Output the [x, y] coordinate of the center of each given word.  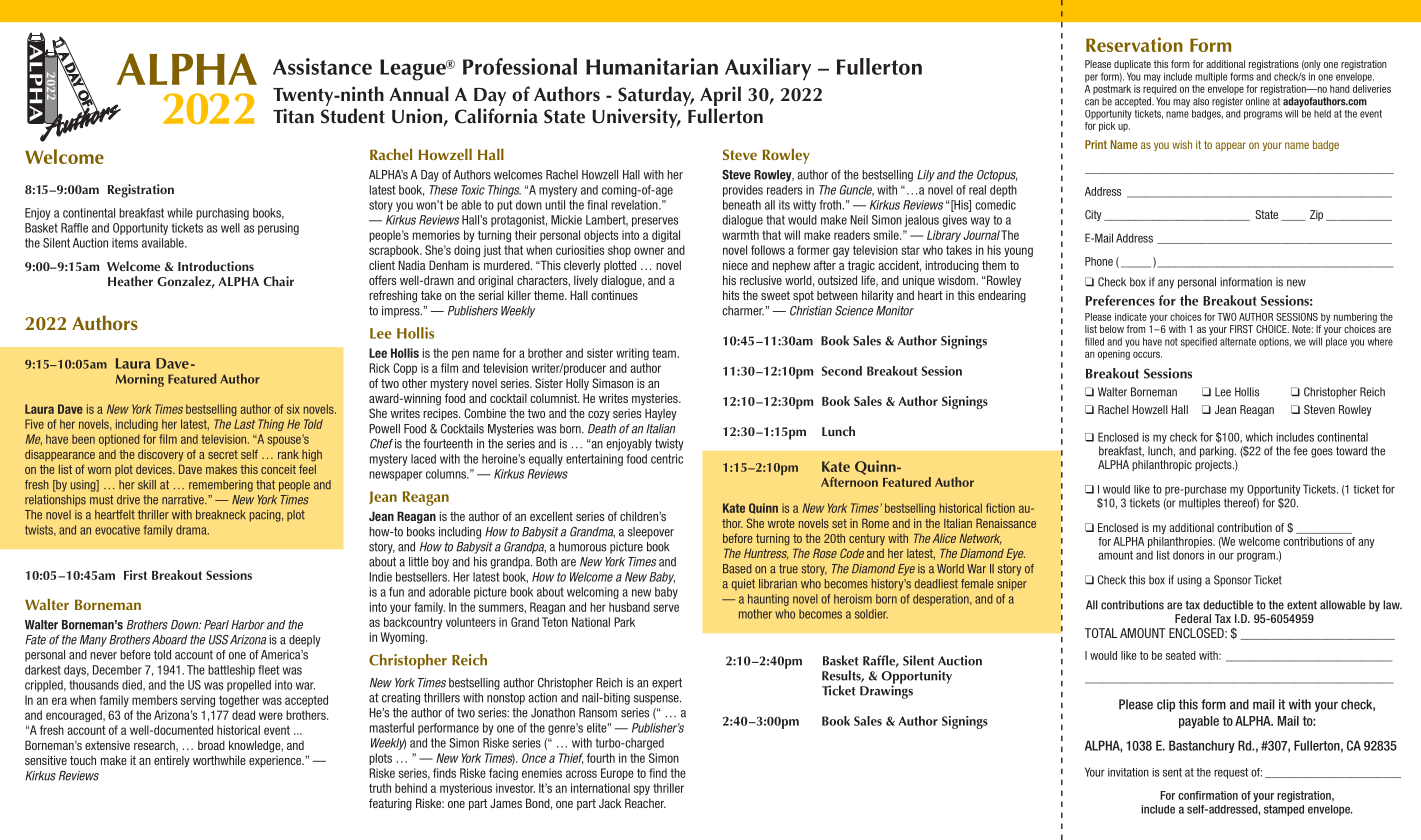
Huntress [766, 554]
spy [642, 790]
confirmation [1208, 795]
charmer [743, 311]
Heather [130, 281]
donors [1188, 555]
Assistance [322, 66]
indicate [1131, 317]
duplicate [1132, 65]
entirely [172, 761]
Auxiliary [768, 69]
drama [192, 530]
